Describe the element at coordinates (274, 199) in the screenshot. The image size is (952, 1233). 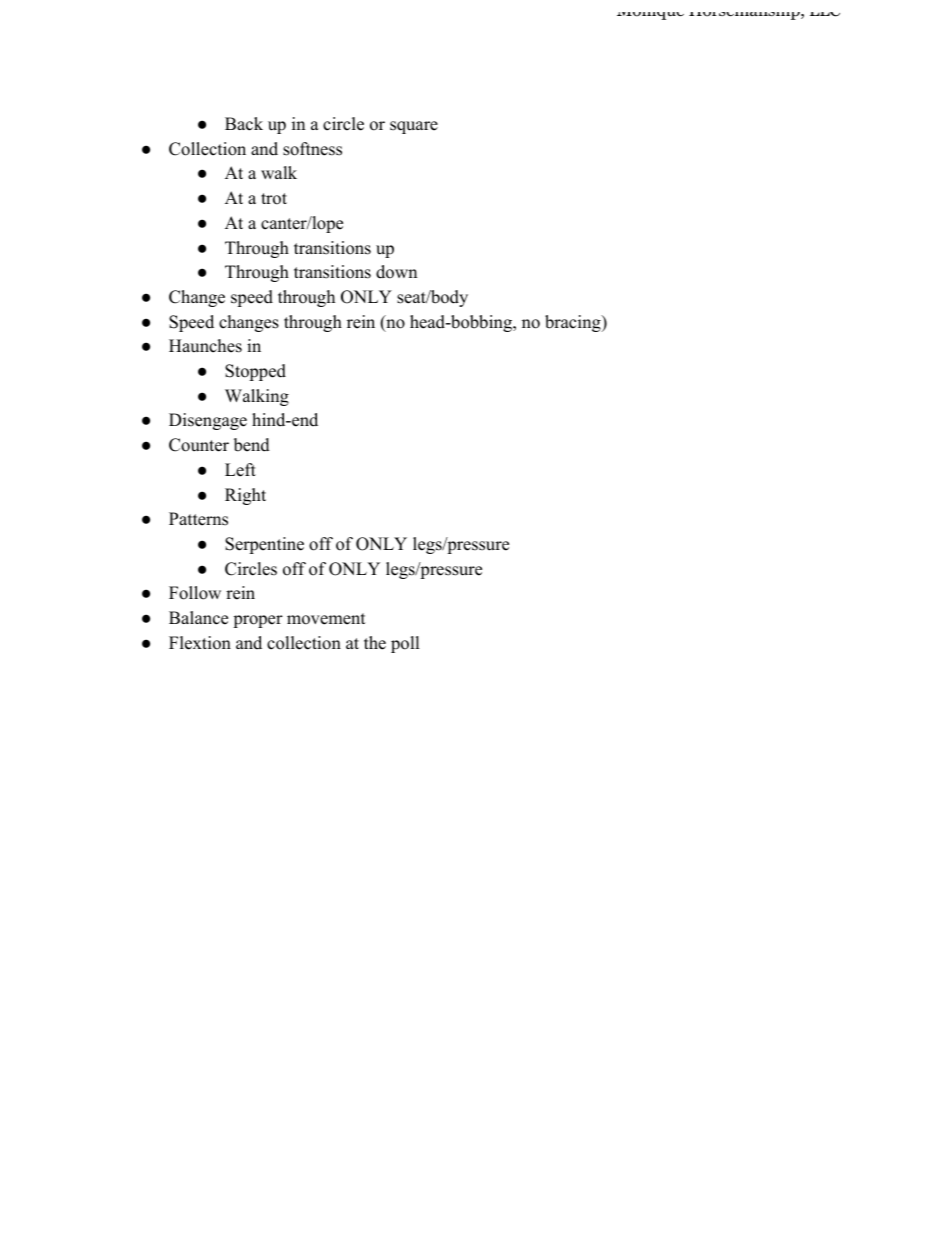
I see `trot` at that location.
